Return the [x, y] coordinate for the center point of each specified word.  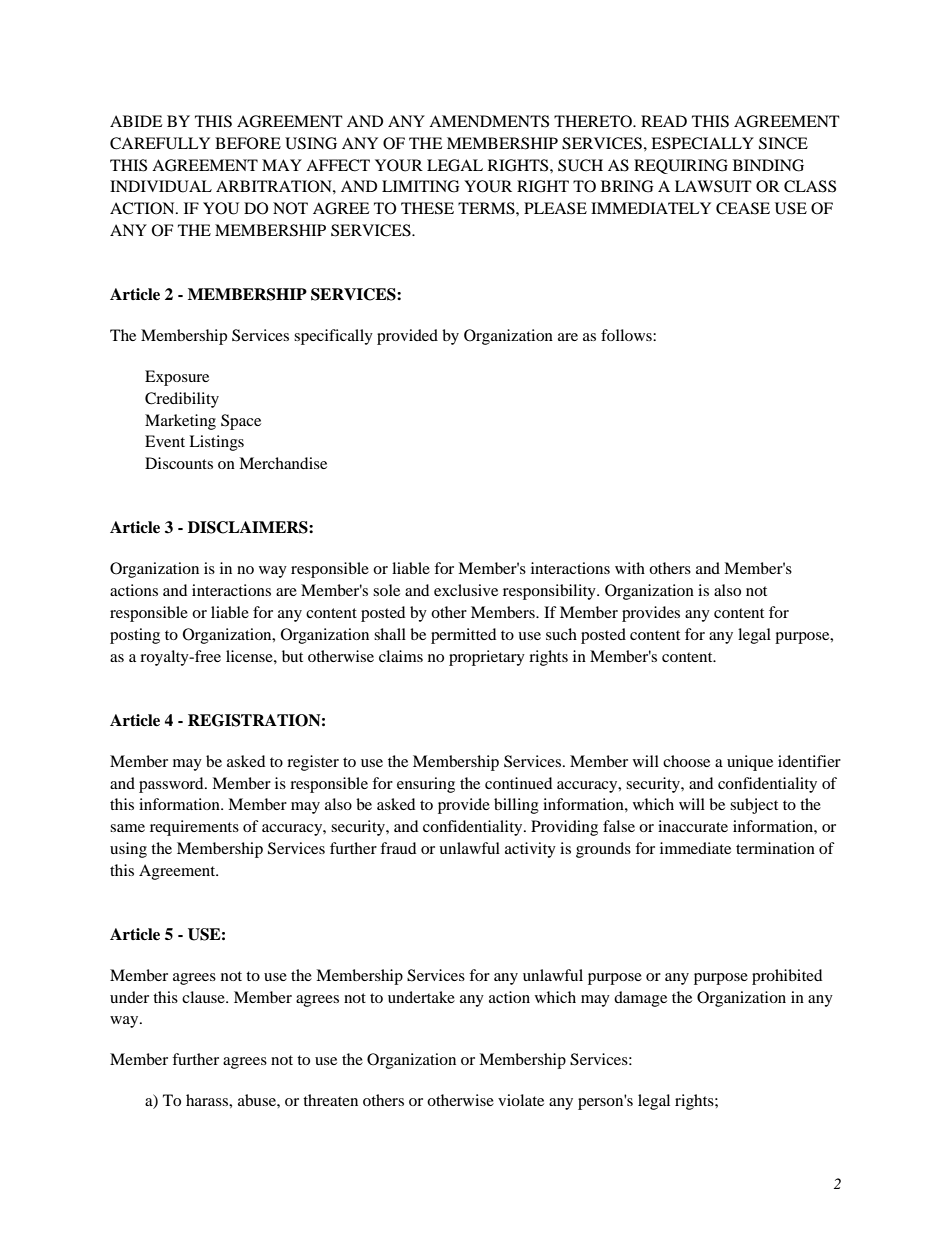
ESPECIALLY [702, 143]
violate [521, 1100]
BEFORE [248, 143]
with [630, 568]
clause [204, 997]
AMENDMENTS [489, 121]
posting [135, 636]
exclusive [466, 590]
